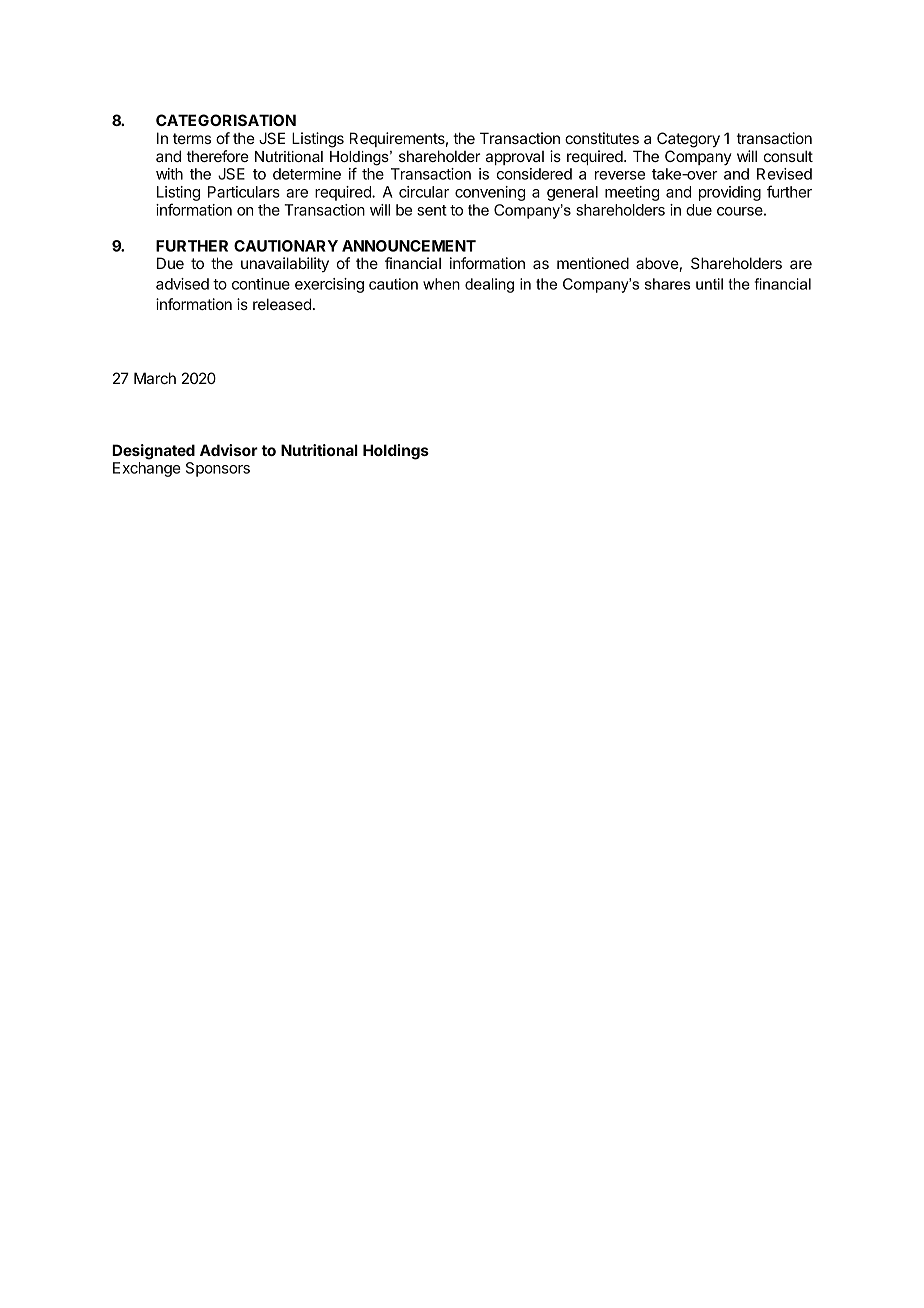 The height and width of the image is (1308, 924). Describe the element at coordinates (261, 284) in the image. I see `continue` at that location.
